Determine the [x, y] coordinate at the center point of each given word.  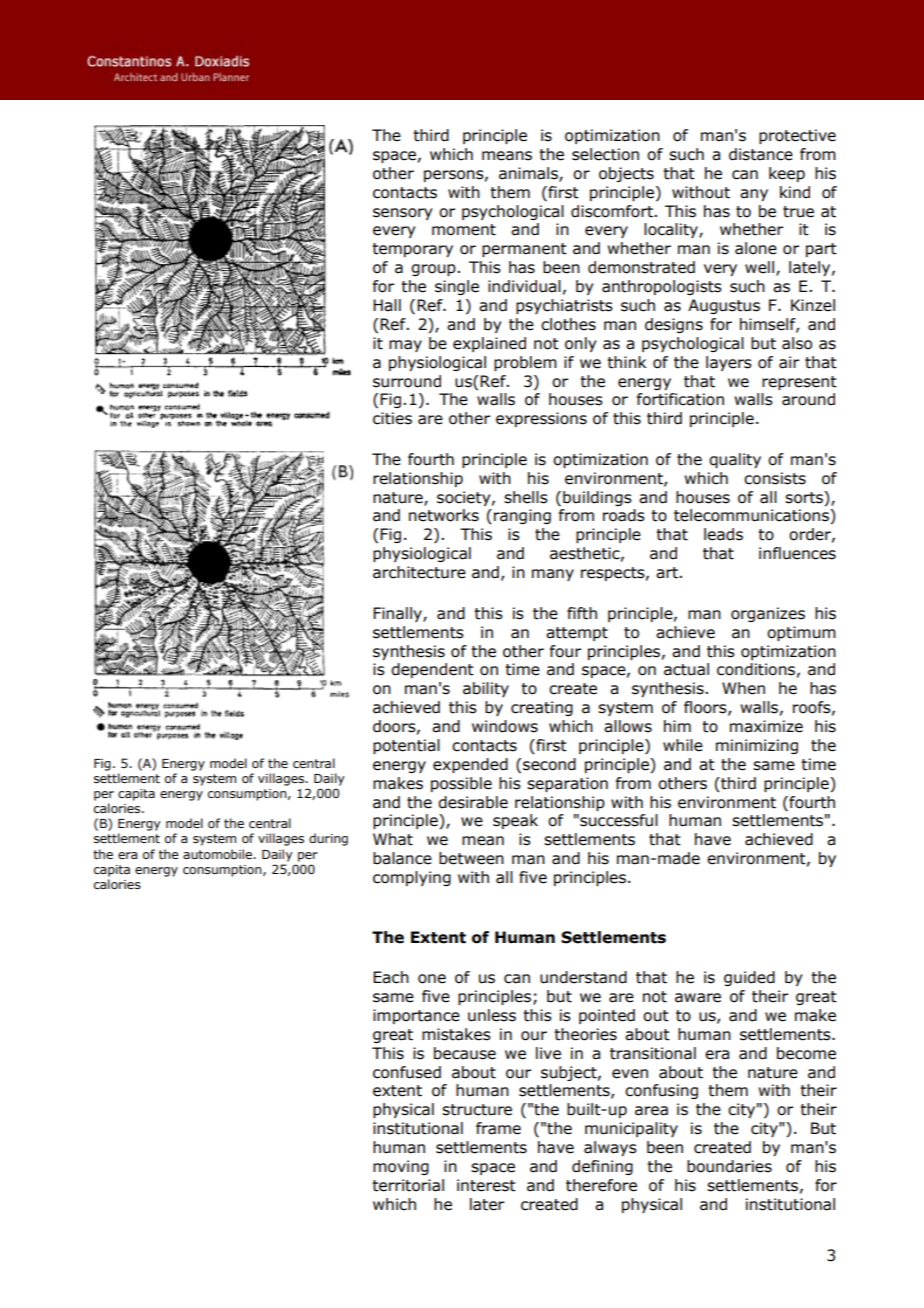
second [549, 764]
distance [761, 154]
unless [492, 1015]
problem [525, 363]
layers [729, 363]
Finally [398, 614]
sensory [403, 214]
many [553, 575]
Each [391, 977]
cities [392, 418]
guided [749, 978]
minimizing [757, 746]
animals [529, 174]
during [328, 839]
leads [723, 534]
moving [401, 1167]
